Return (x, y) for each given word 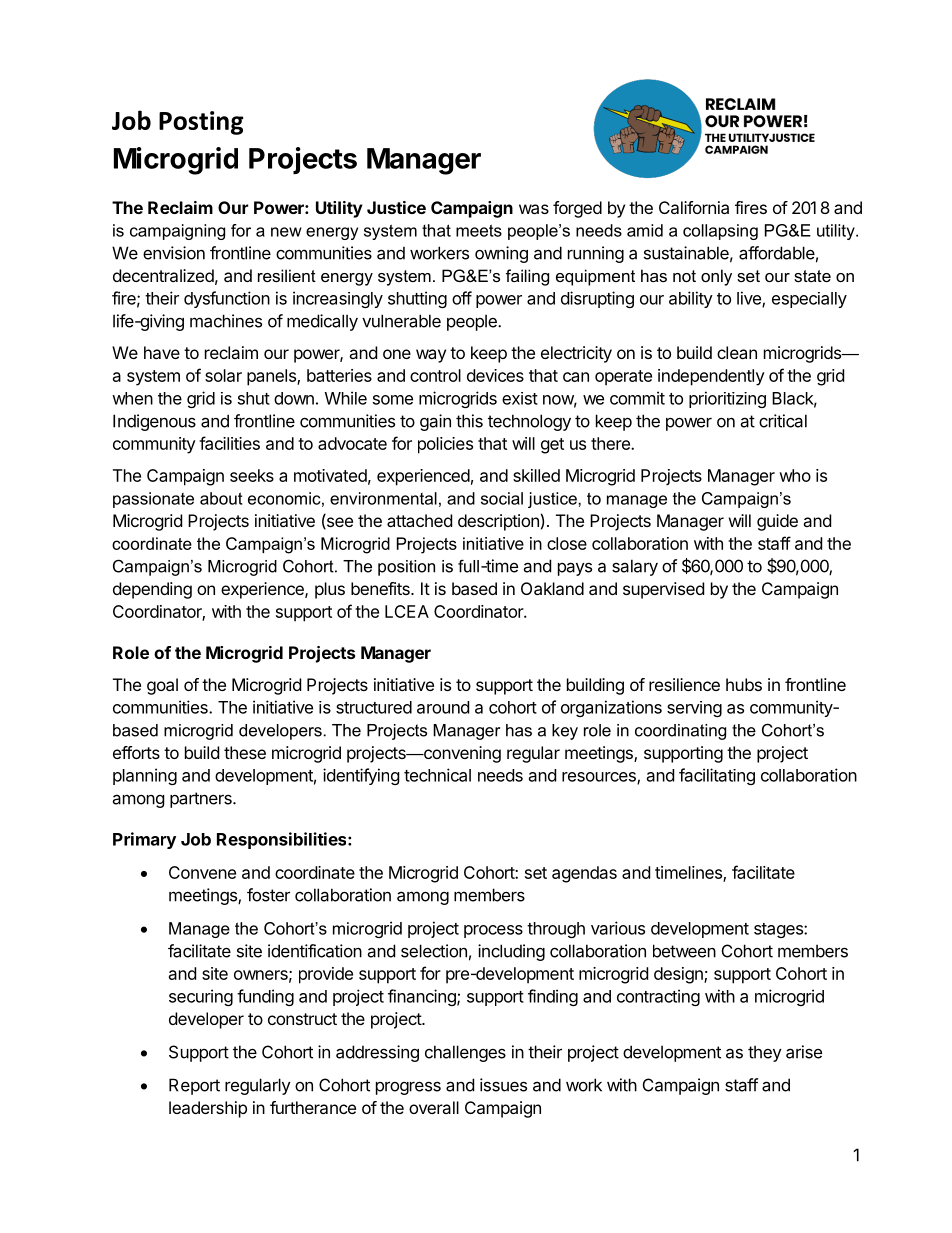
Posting (201, 123)
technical (437, 775)
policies (445, 445)
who (795, 475)
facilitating (717, 776)
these (245, 752)
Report (194, 1086)
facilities (229, 443)
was (534, 209)
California (694, 207)
